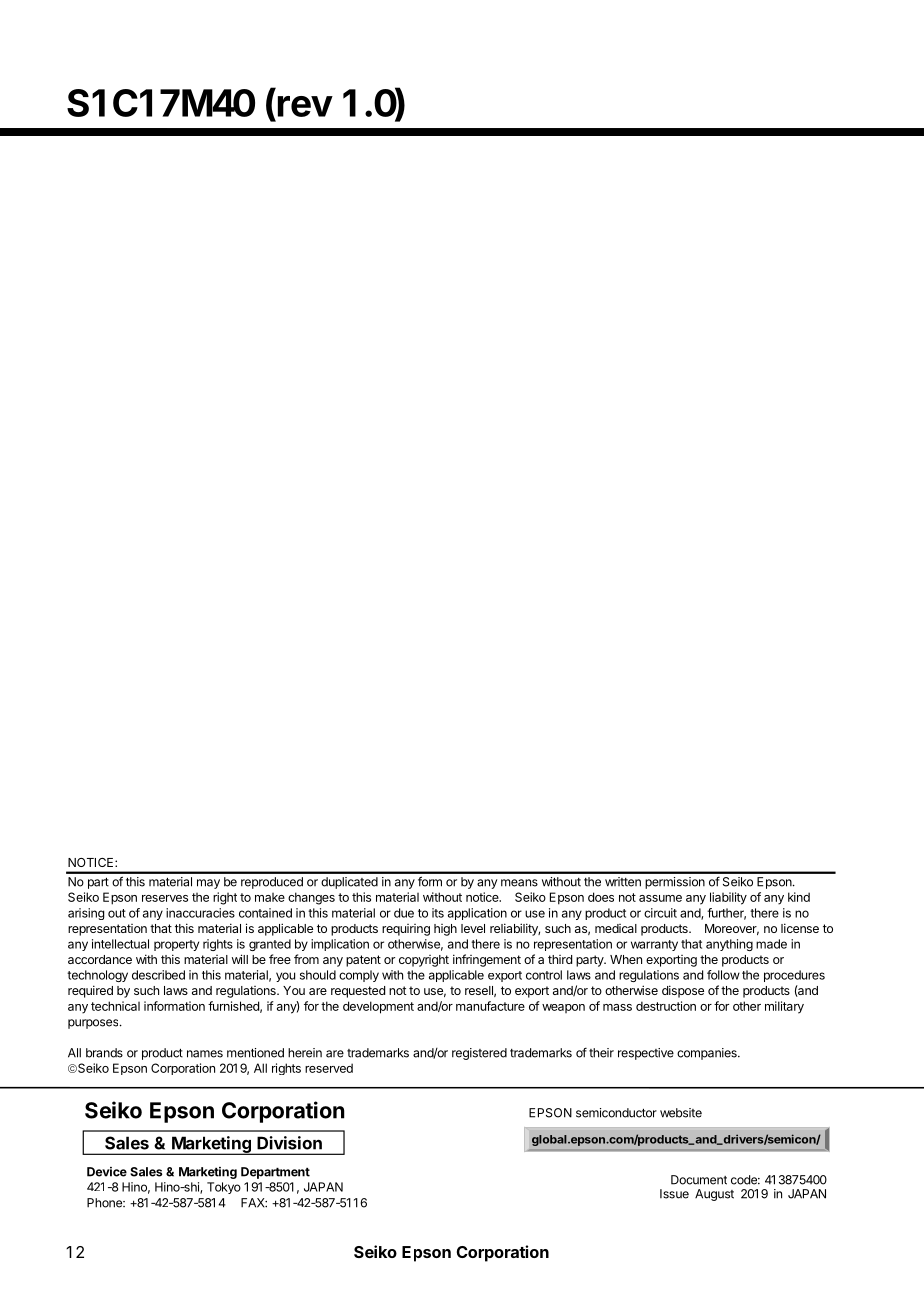 Image resolution: width=924 pixels, height=1308 pixels. I want to click on Tokyo, so click(224, 1188).
